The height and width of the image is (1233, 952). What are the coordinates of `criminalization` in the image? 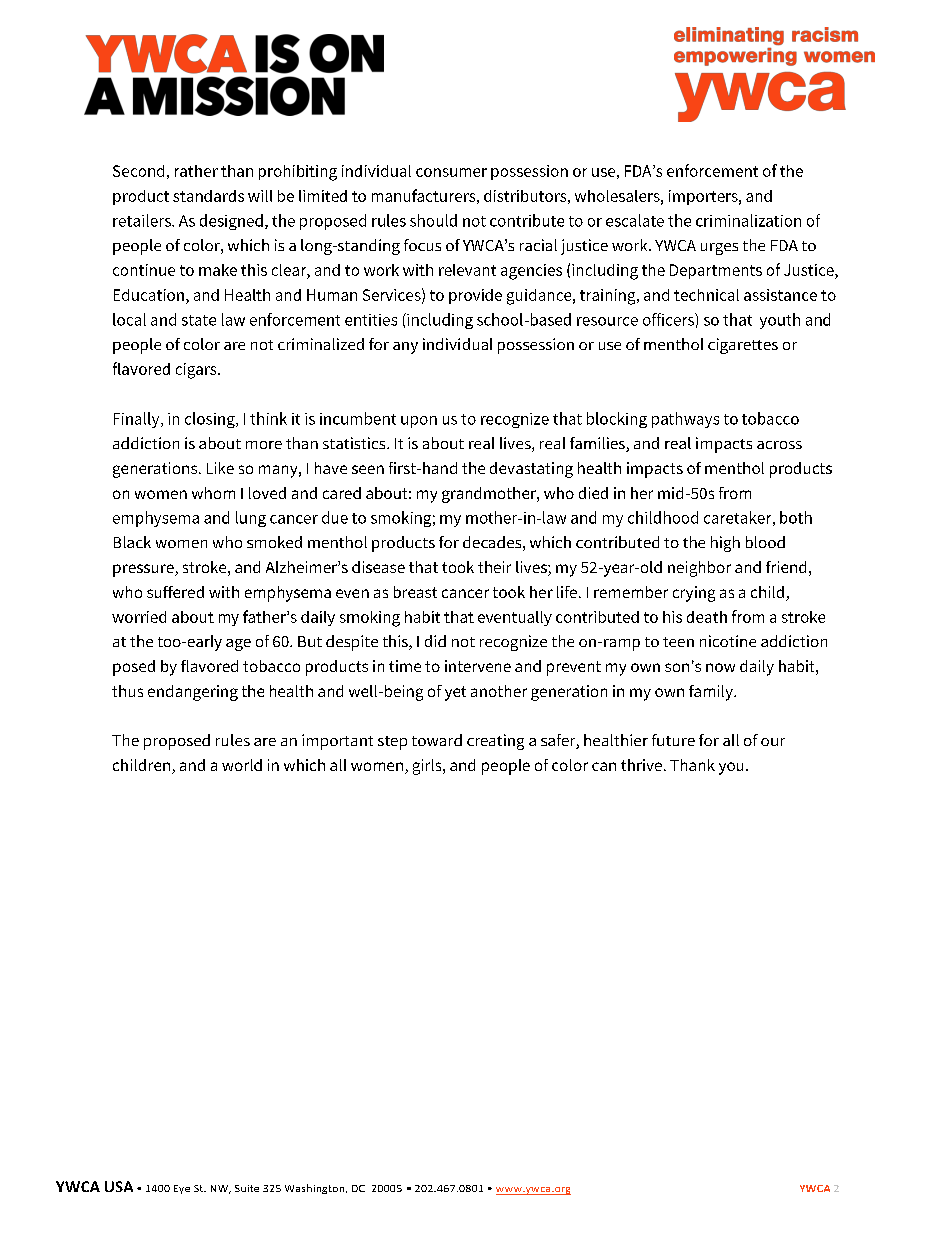 It's located at (748, 220).
